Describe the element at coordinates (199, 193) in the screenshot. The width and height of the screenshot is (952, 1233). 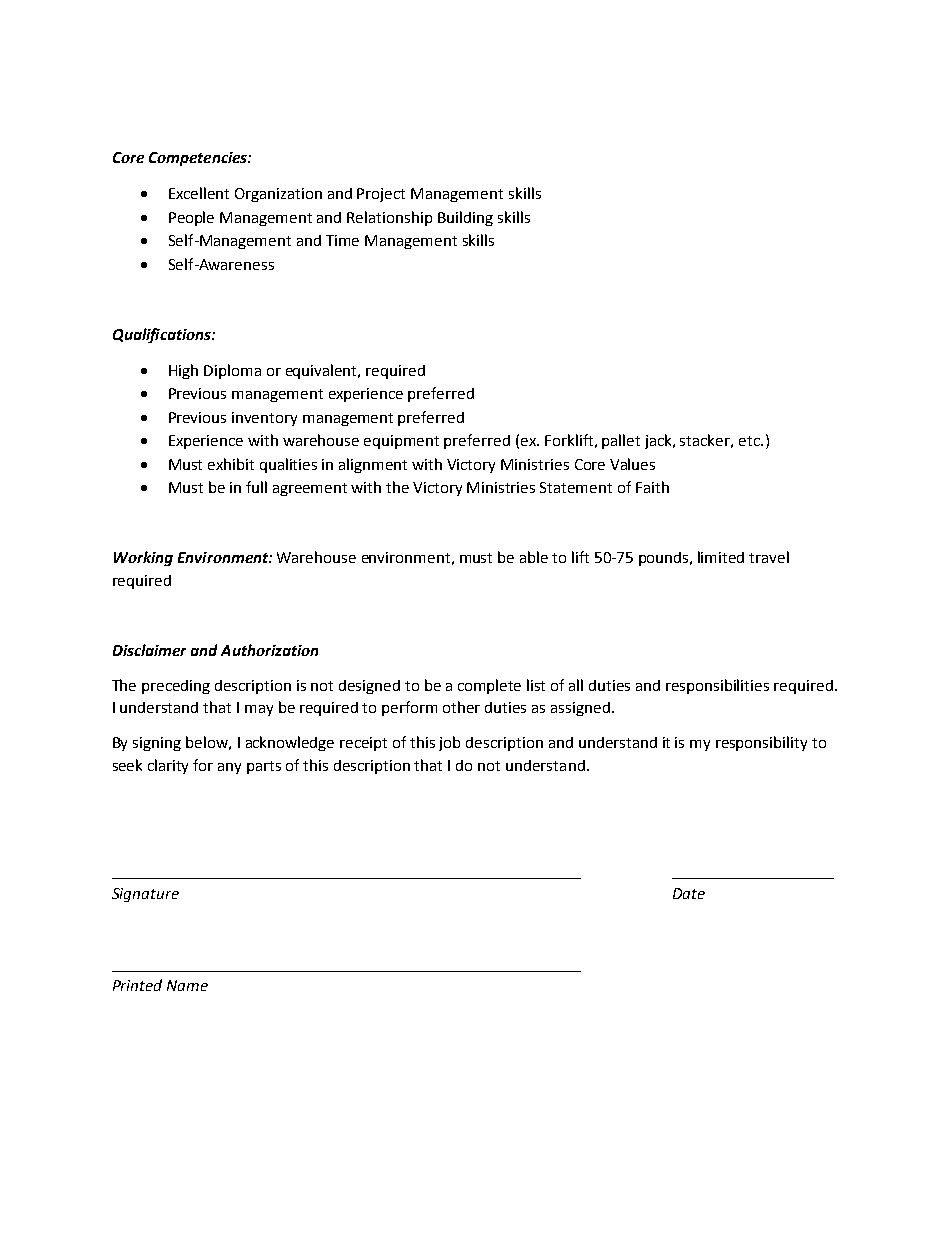
I see `Excellent` at that location.
